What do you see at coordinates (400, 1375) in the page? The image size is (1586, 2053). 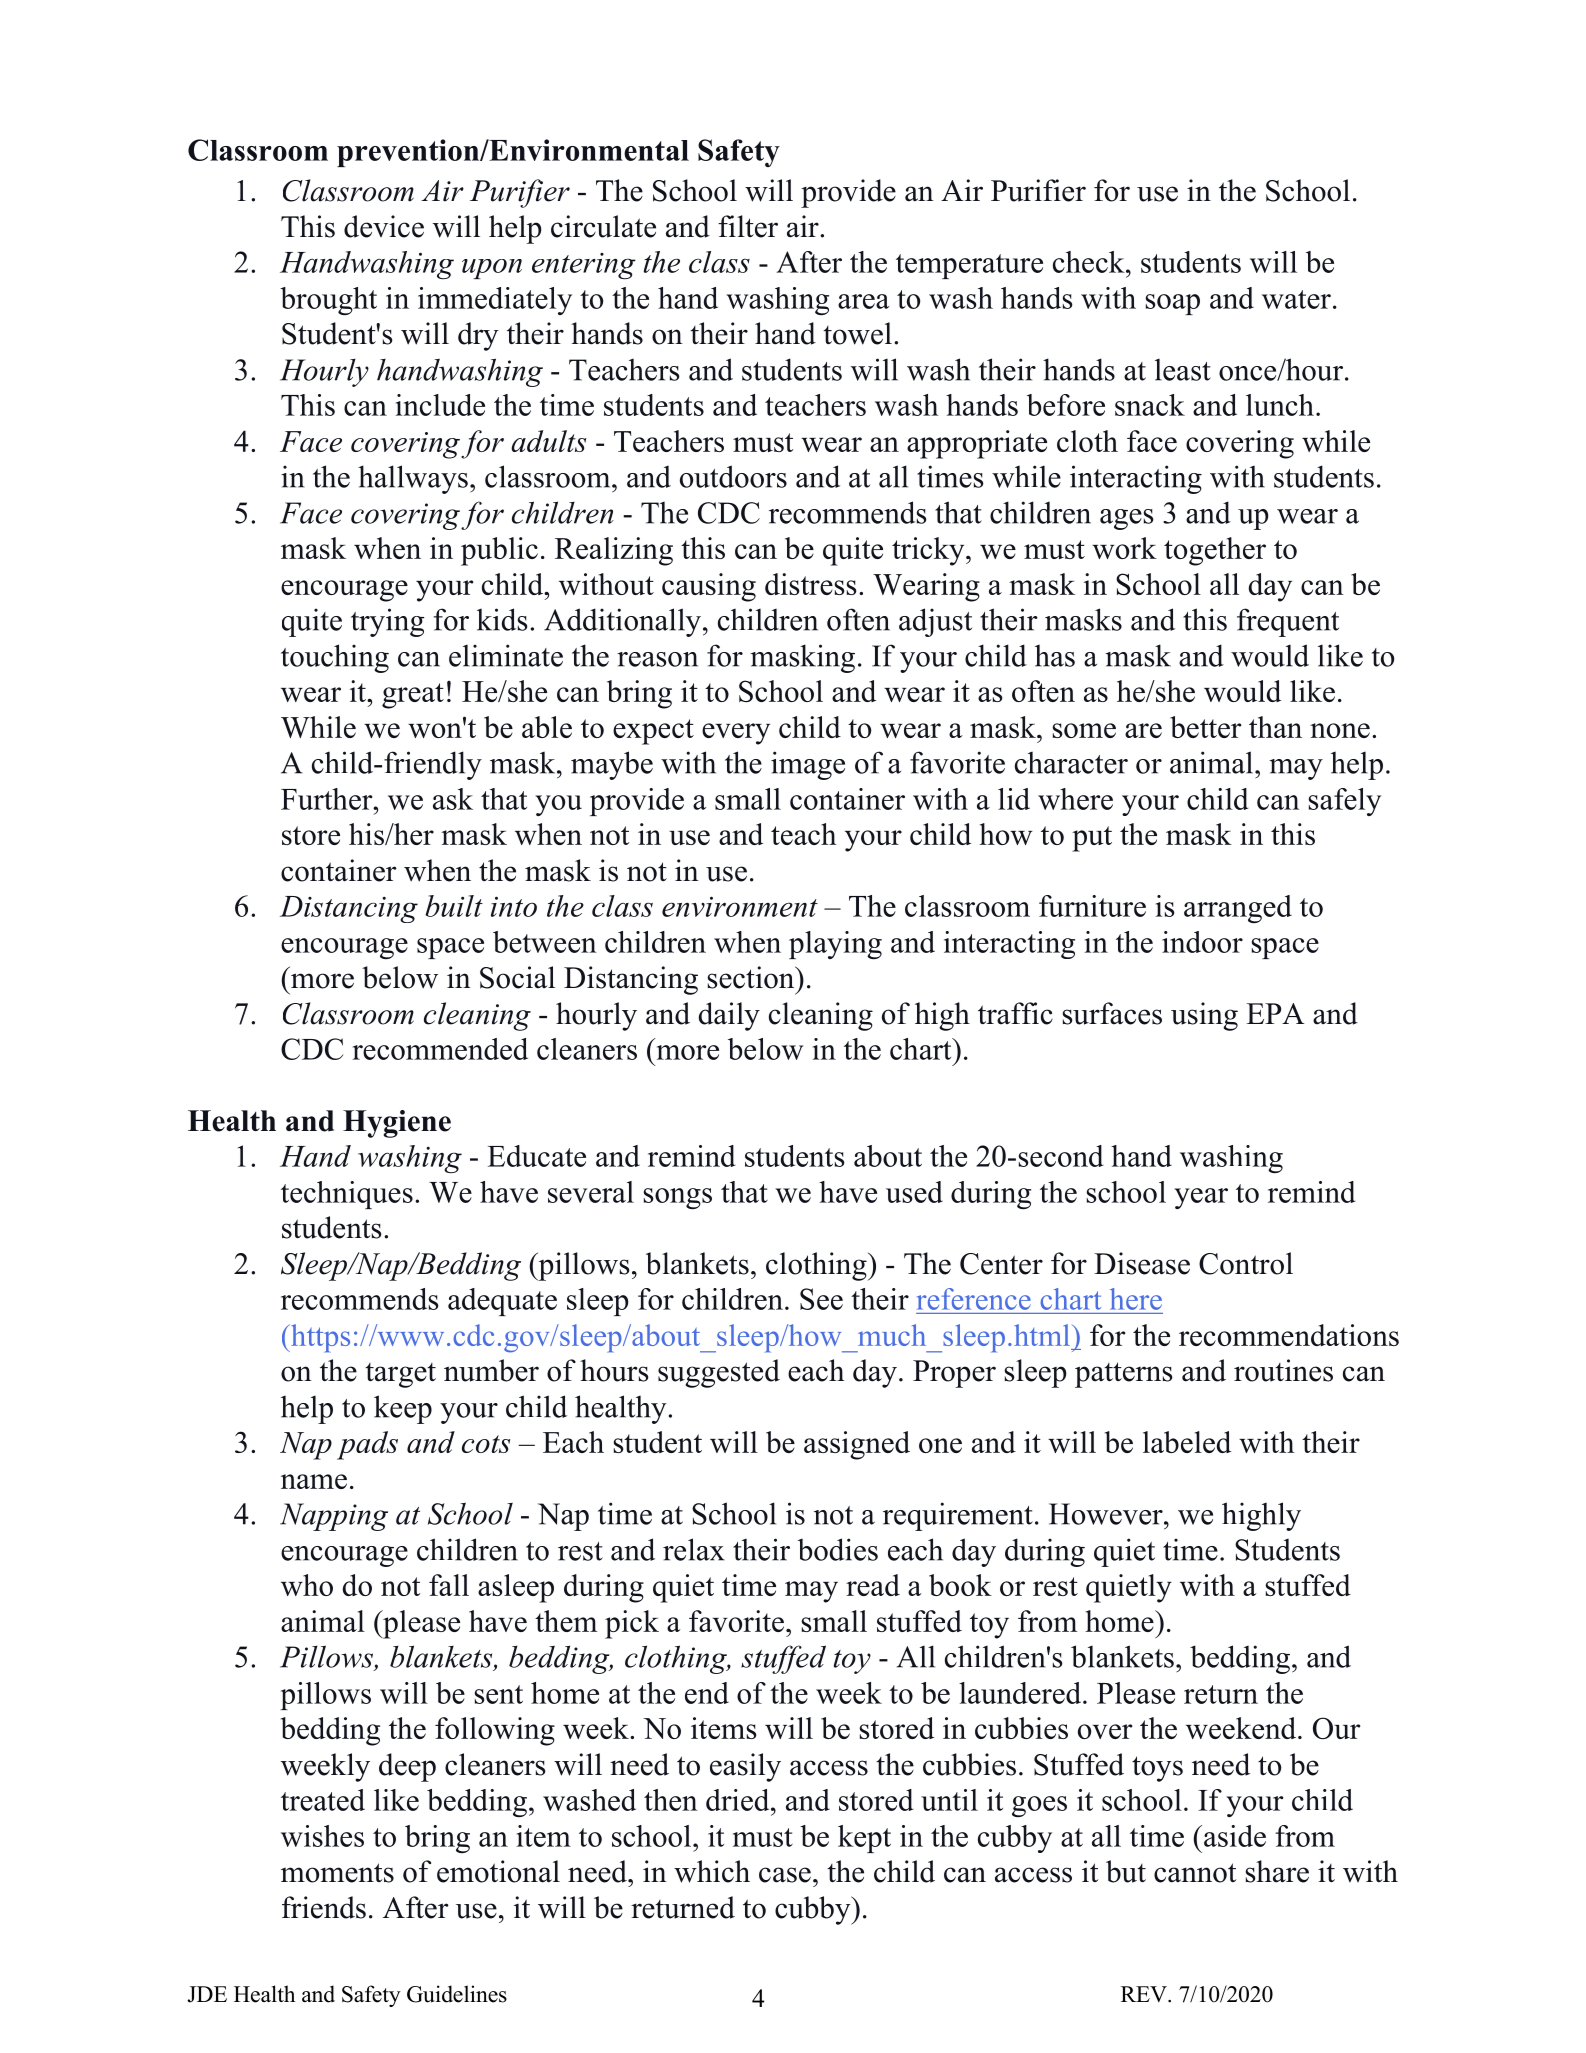 I see `target` at bounding box center [400, 1375].
